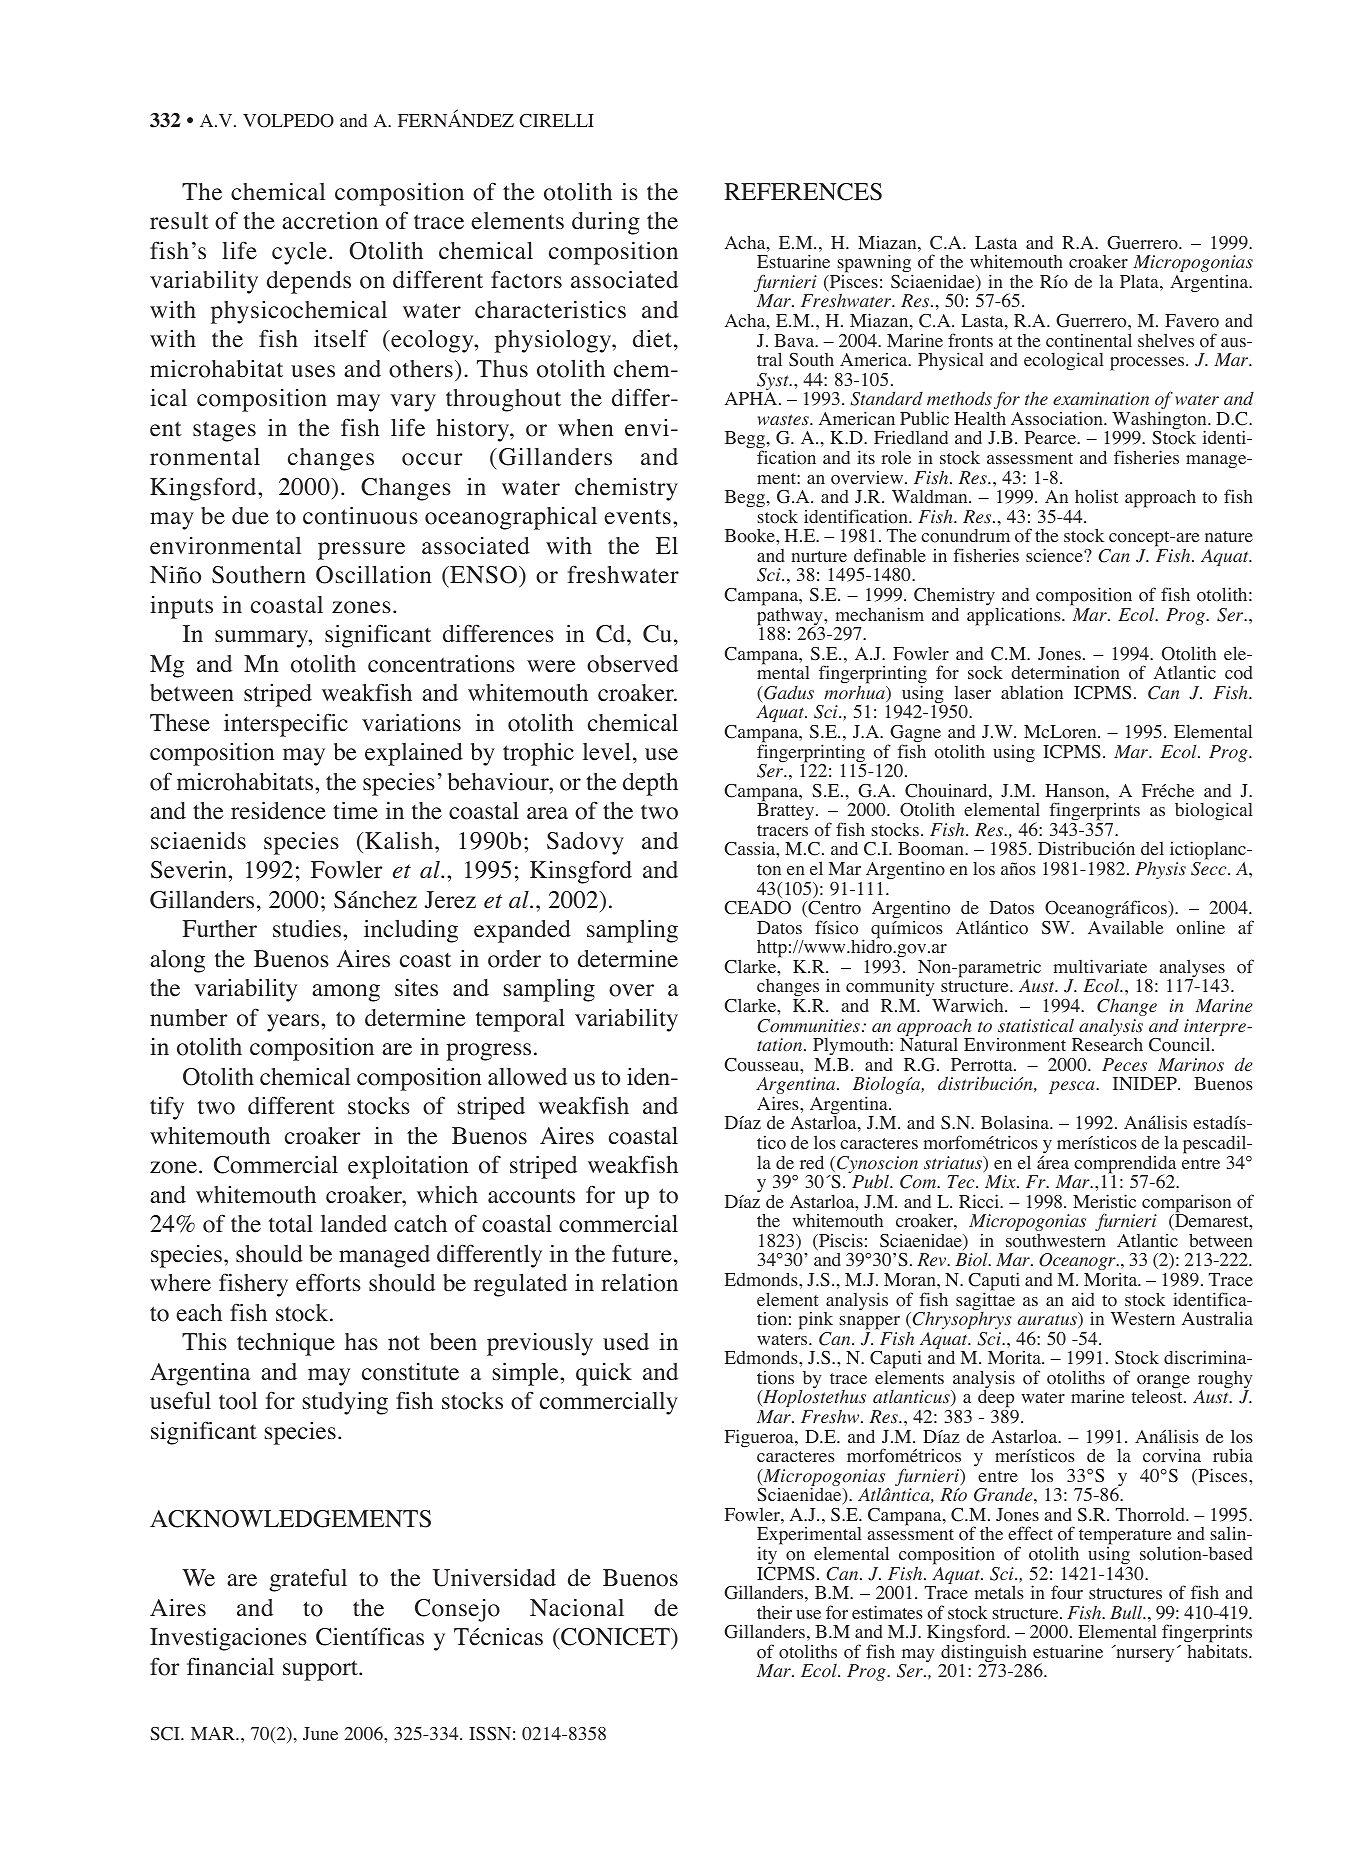 The image size is (1371, 1862). What do you see at coordinates (650, 784) in the image?
I see `depth` at bounding box center [650, 784].
